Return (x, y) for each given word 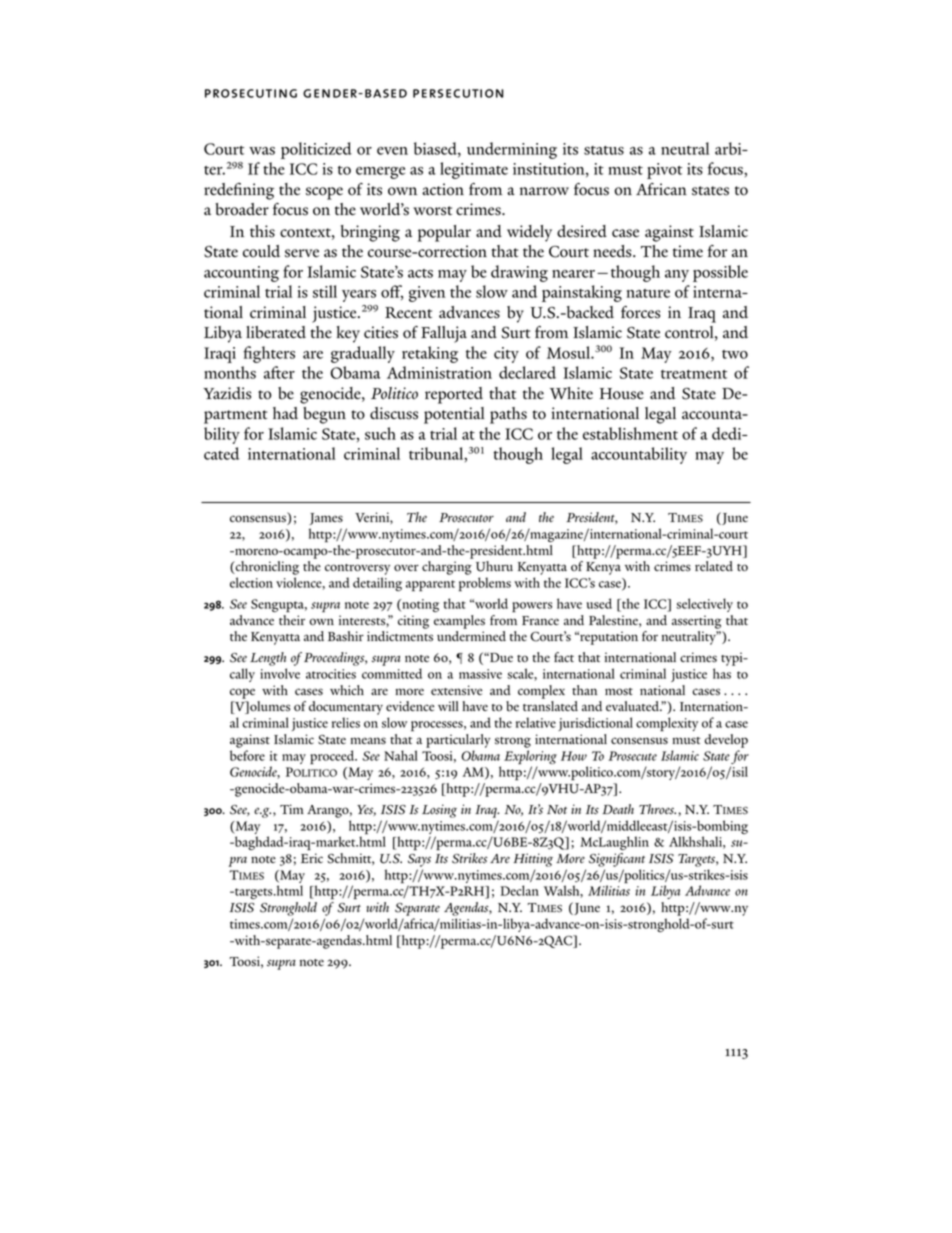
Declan (519, 890)
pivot (664, 171)
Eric (312, 858)
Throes (657, 809)
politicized (316, 150)
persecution (458, 93)
